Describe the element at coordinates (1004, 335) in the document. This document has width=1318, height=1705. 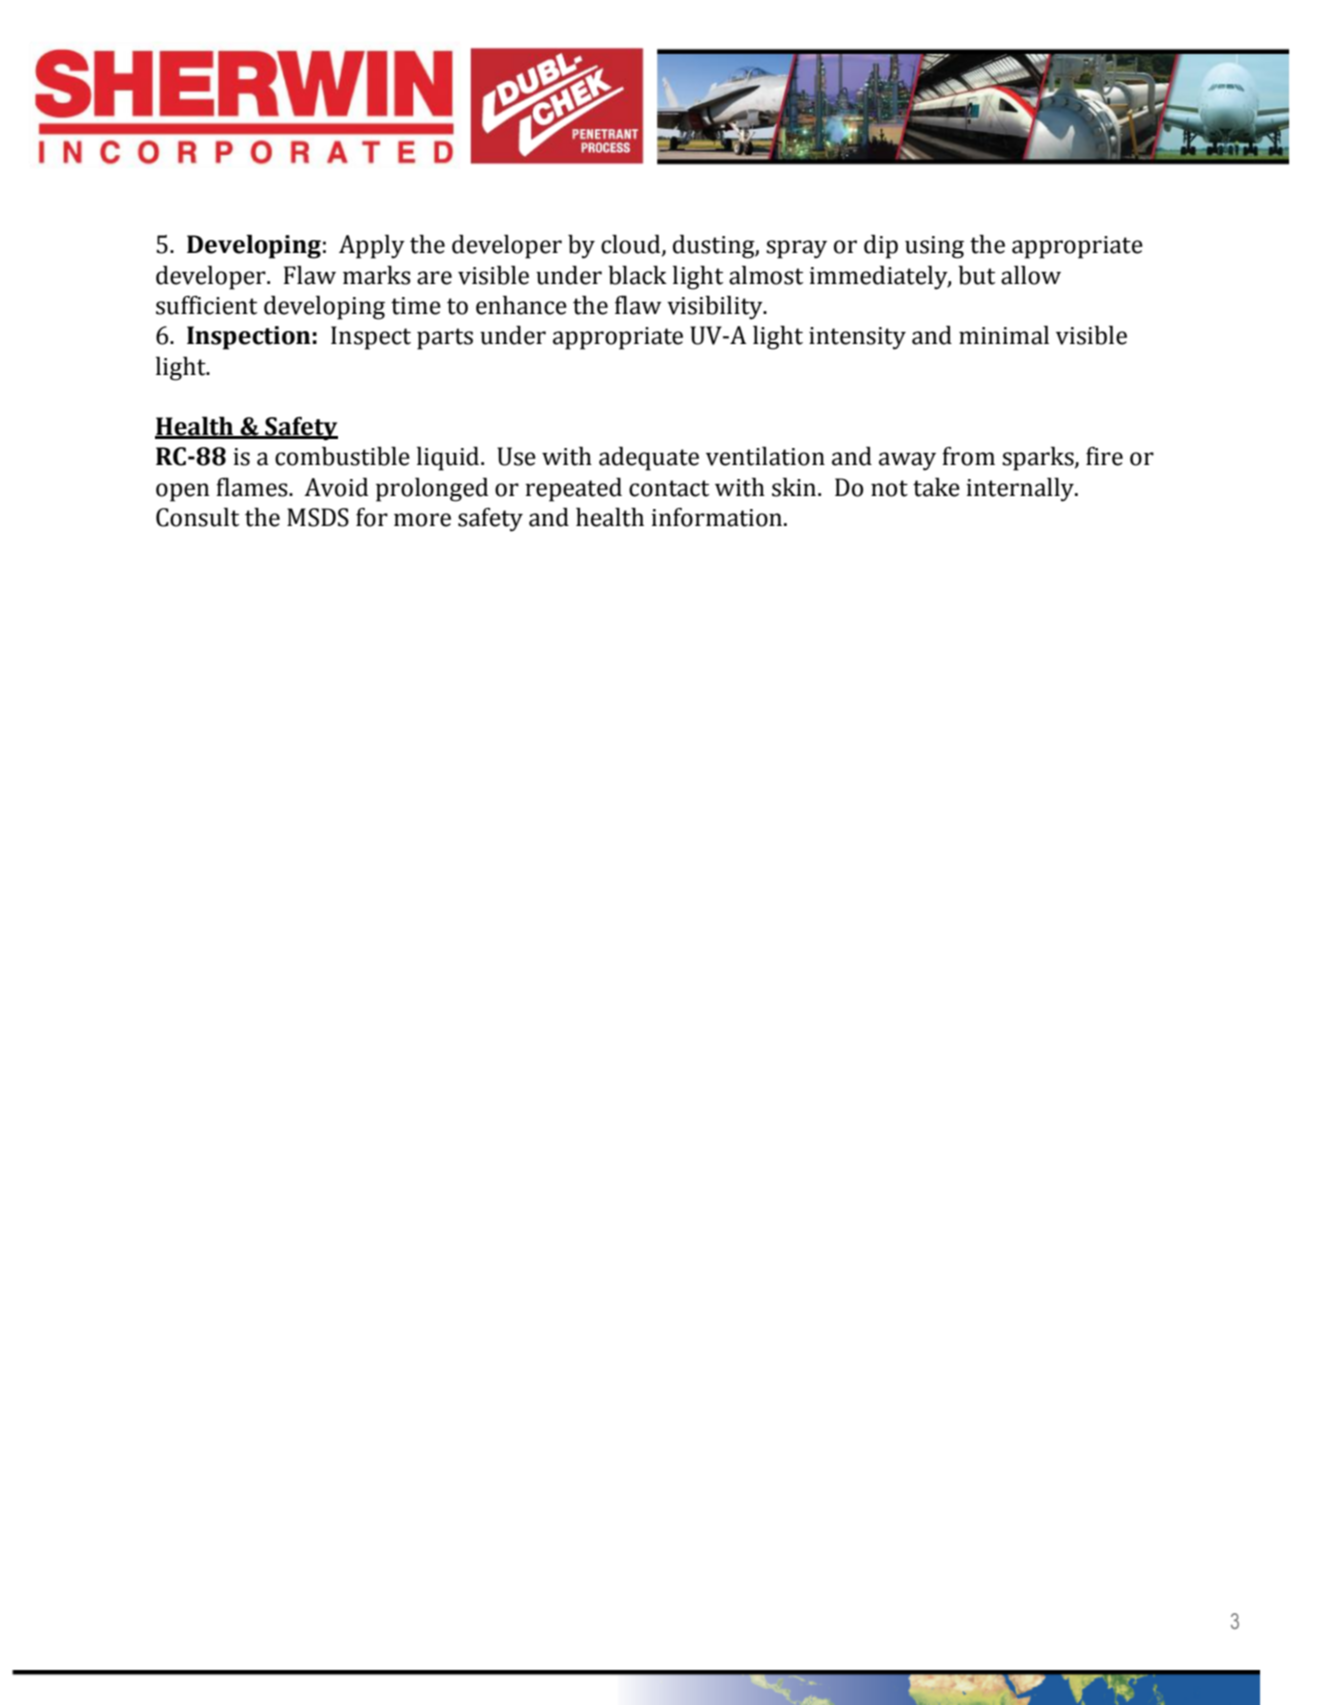
I see `minimal` at that location.
